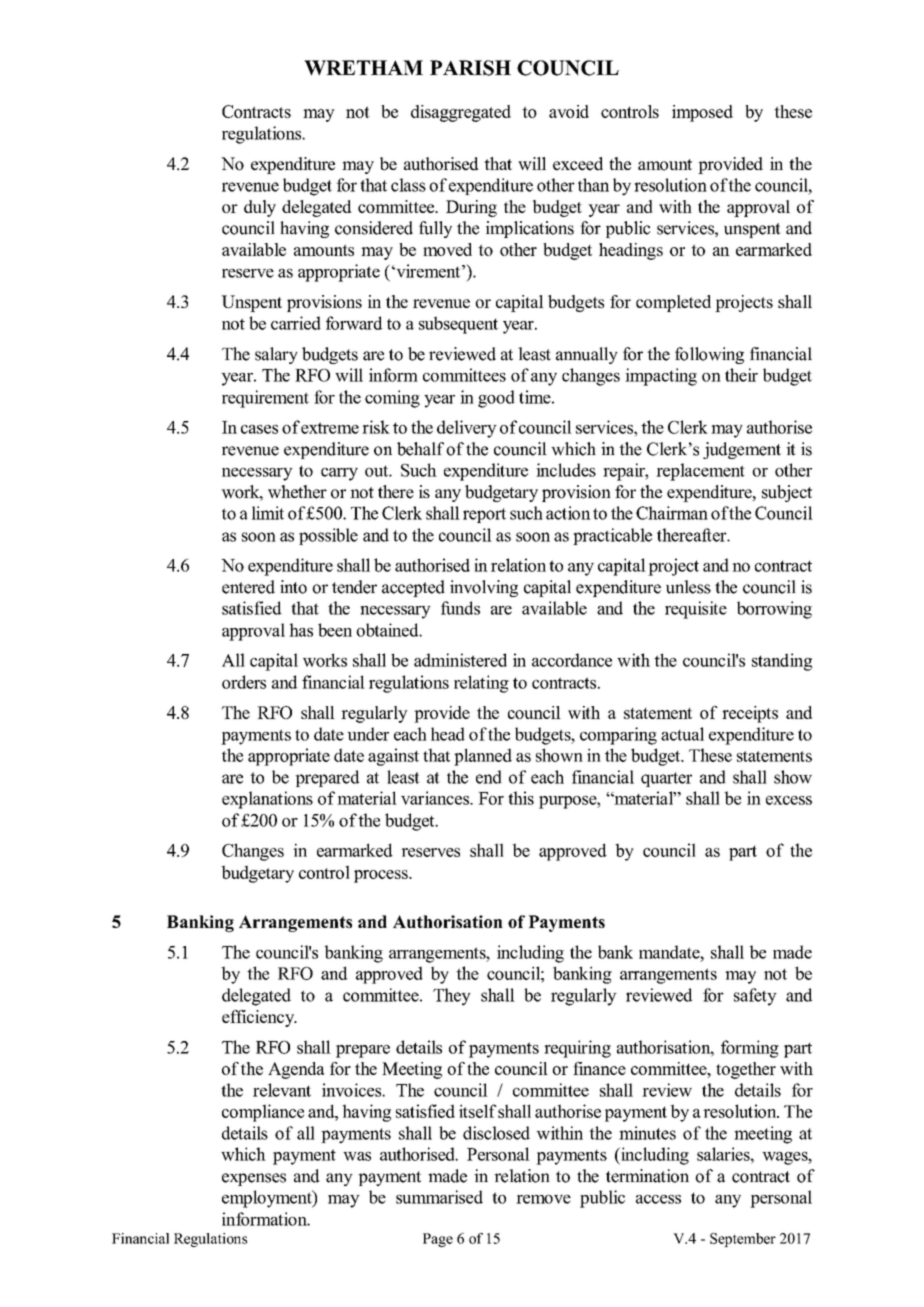  I want to click on report, so click(484, 515).
